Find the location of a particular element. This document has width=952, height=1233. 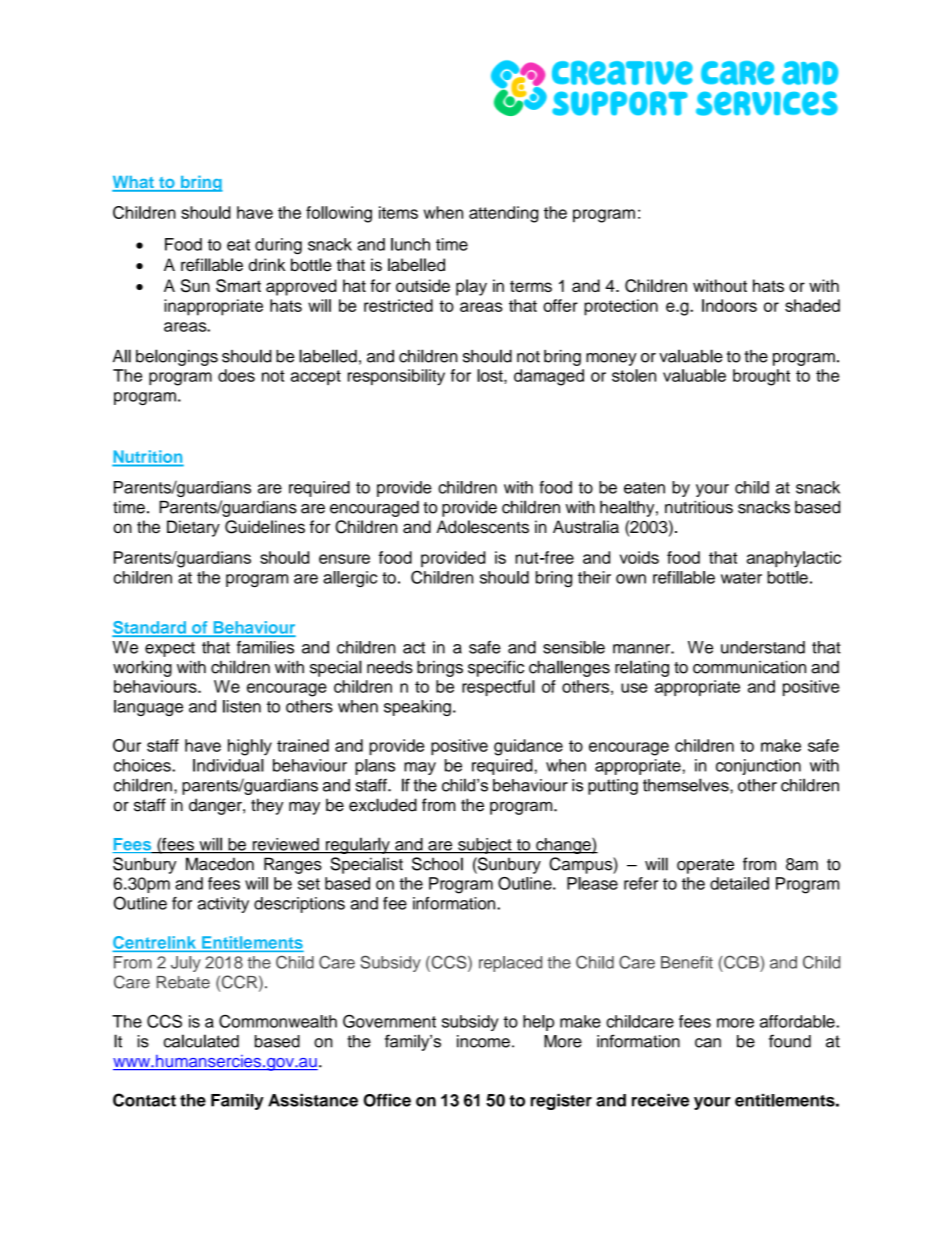

guidance is located at coordinates (528, 747).
